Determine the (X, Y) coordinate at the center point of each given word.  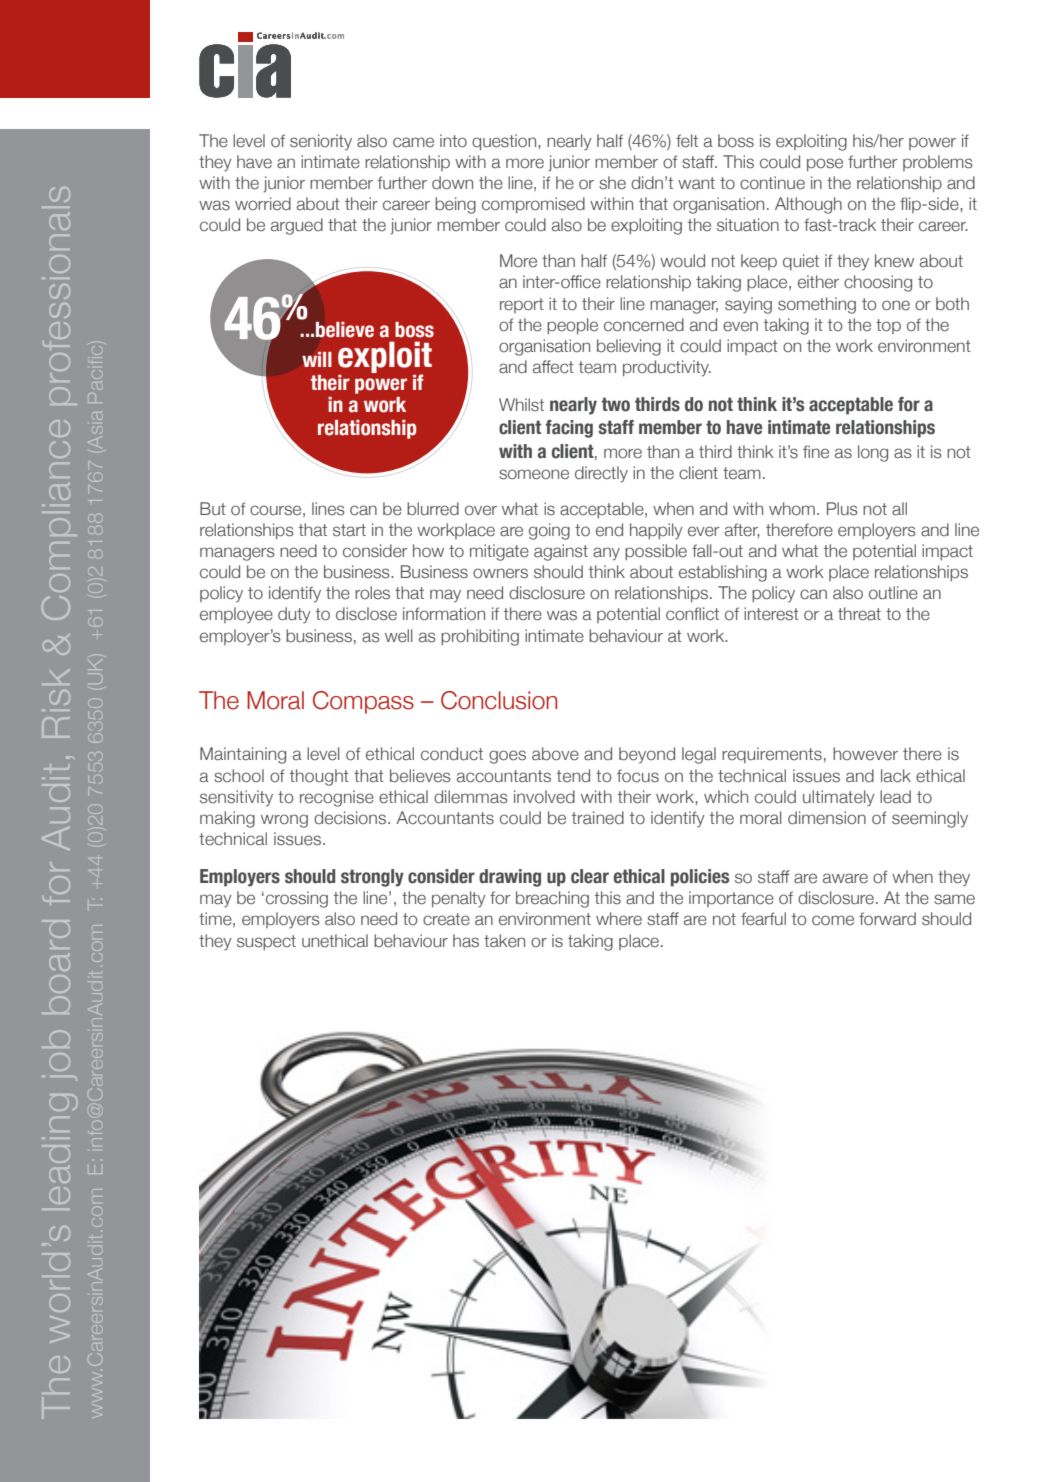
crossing (297, 899)
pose (825, 164)
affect (553, 367)
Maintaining (243, 755)
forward (887, 919)
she (612, 183)
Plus (842, 509)
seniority (321, 142)
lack (896, 776)
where (619, 919)
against (561, 552)
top (888, 326)
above (555, 754)
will (317, 359)
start (349, 530)
